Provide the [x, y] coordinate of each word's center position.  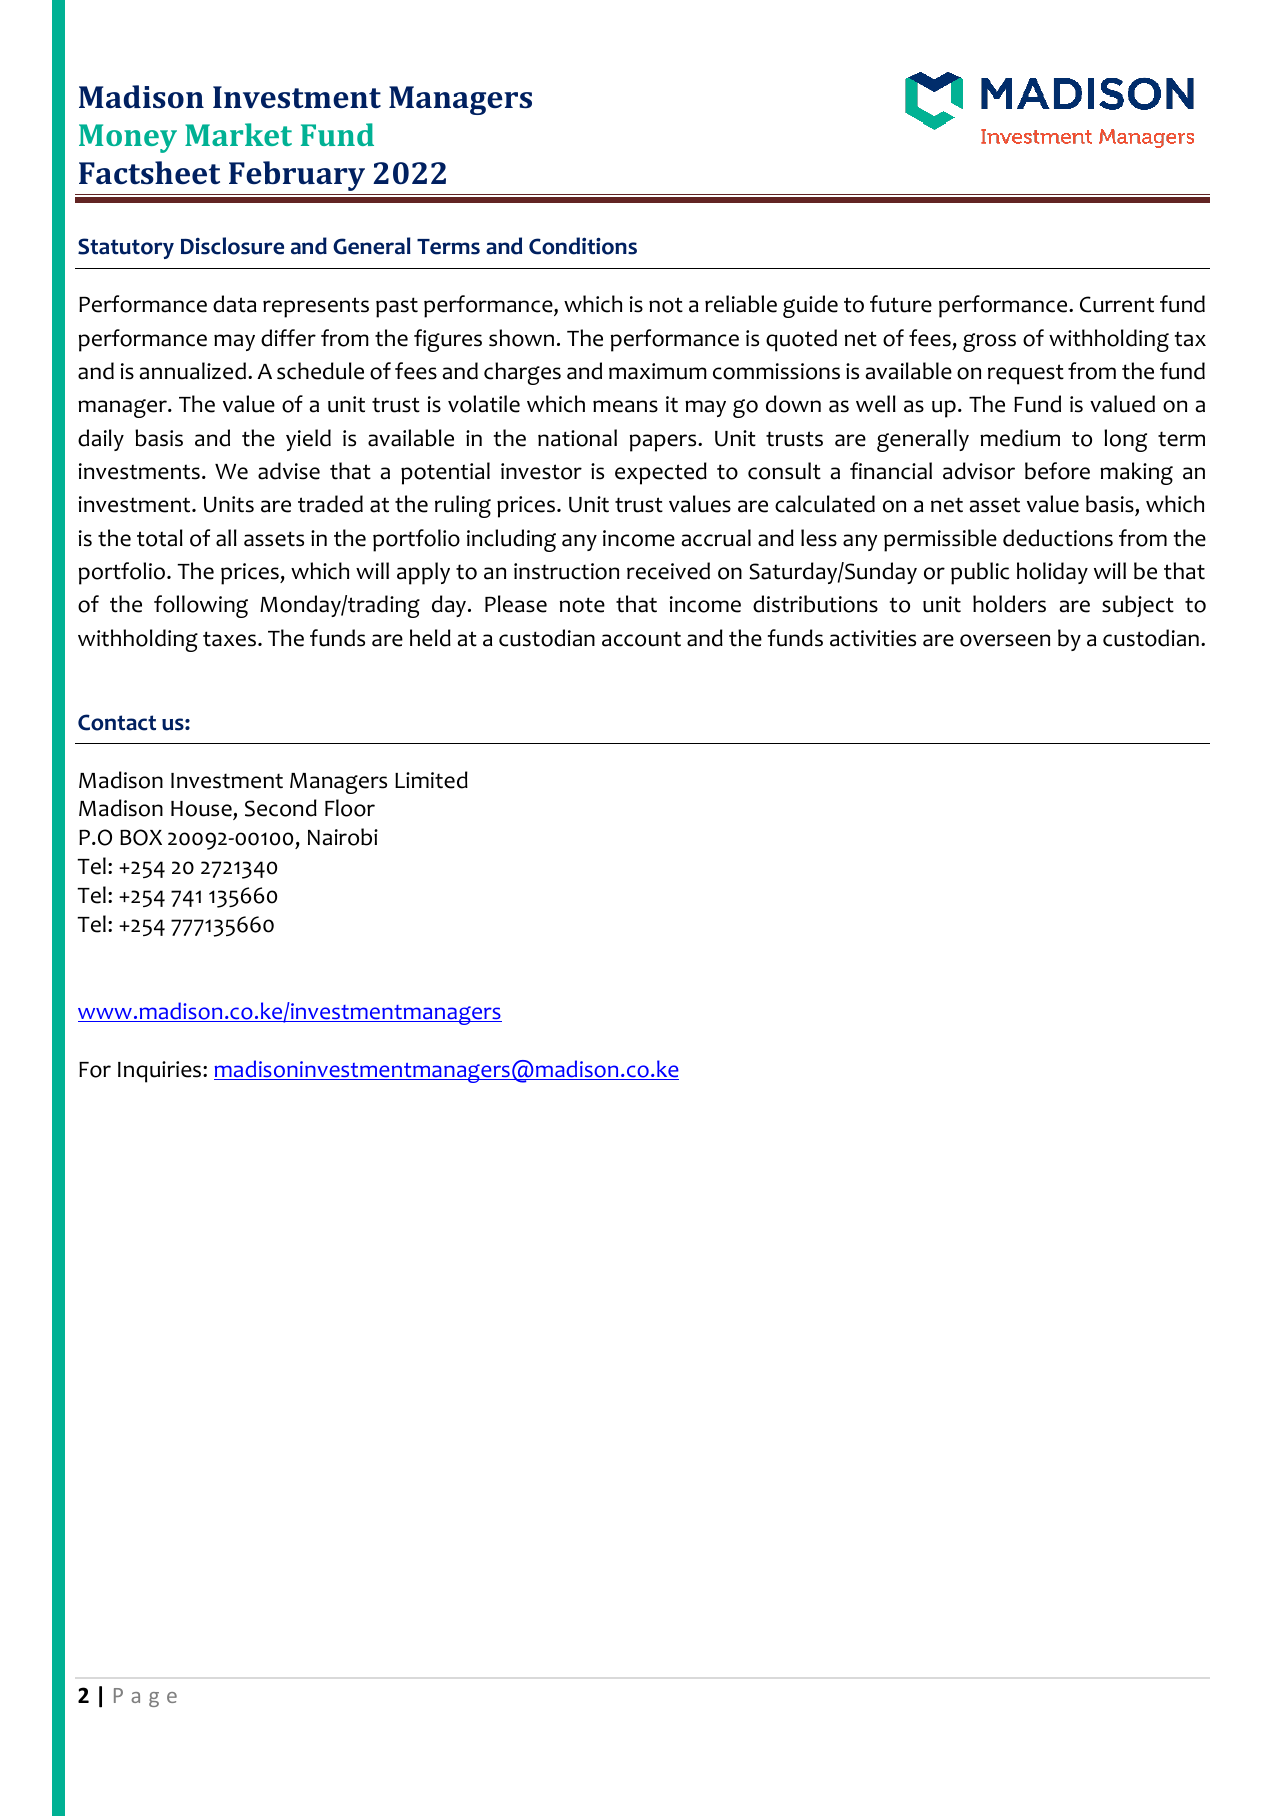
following [201, 606]
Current [1117, 304]
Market [238, 134]
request [1026, 374]
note [582, 605]
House [202, 810]
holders [1009, 604]
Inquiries [161, 1072]
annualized [193, 371]
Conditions [583, 246]
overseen [1005, 640]
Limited [431, 780]
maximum [658, 371]
